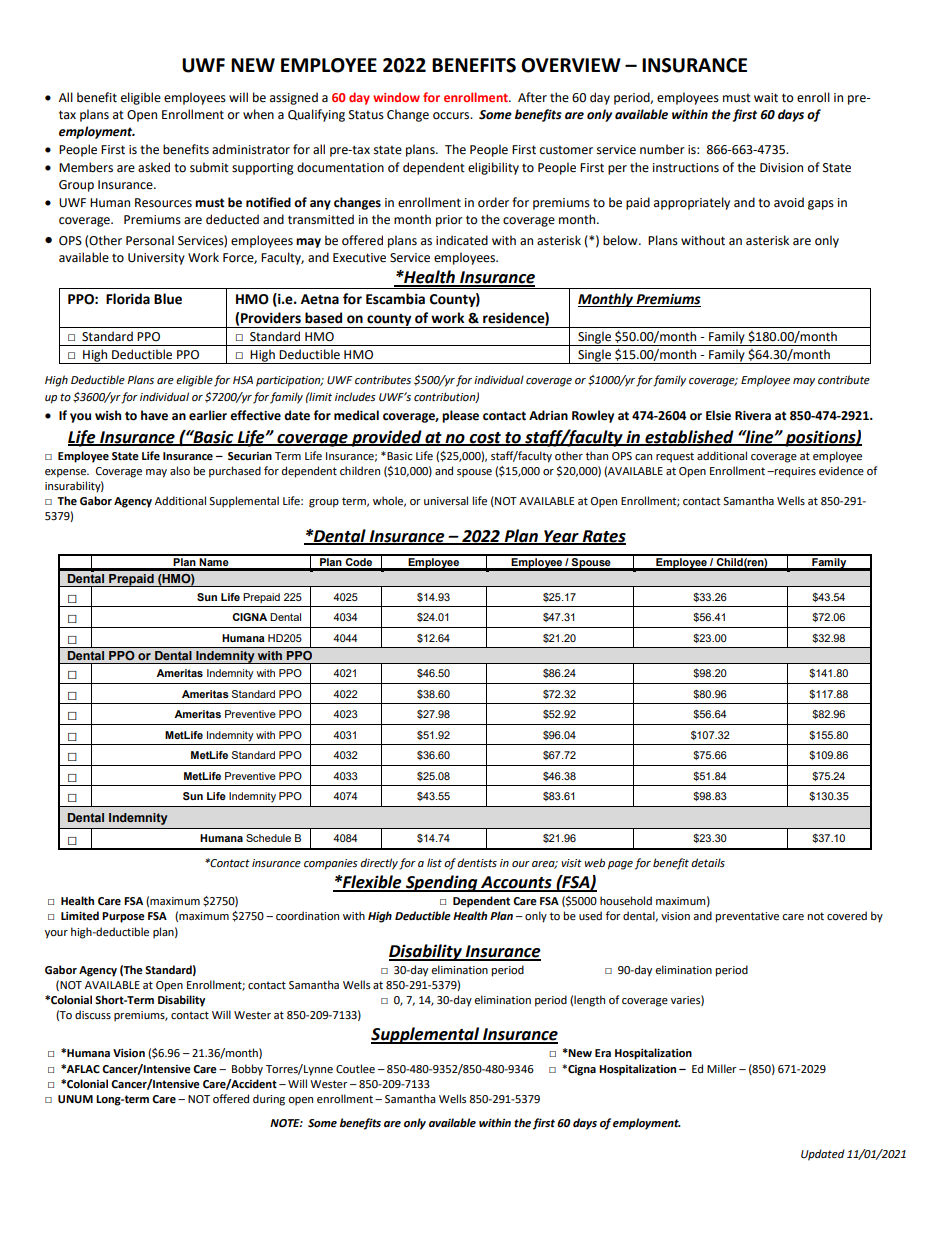 This page has height=1233, width=952. I want to click on also, so click(180, 470).
